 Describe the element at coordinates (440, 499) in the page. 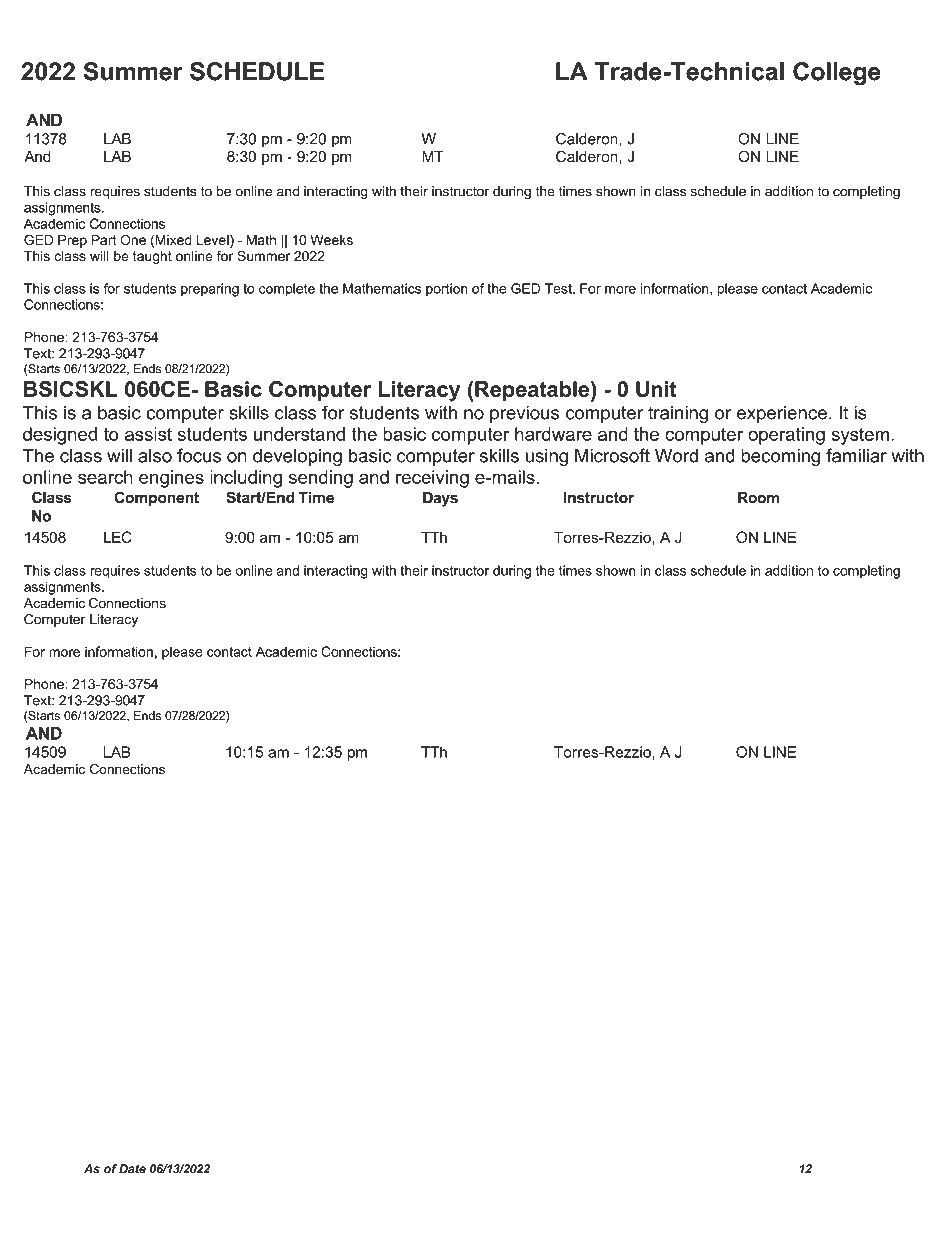

I see `Days` at that location.
